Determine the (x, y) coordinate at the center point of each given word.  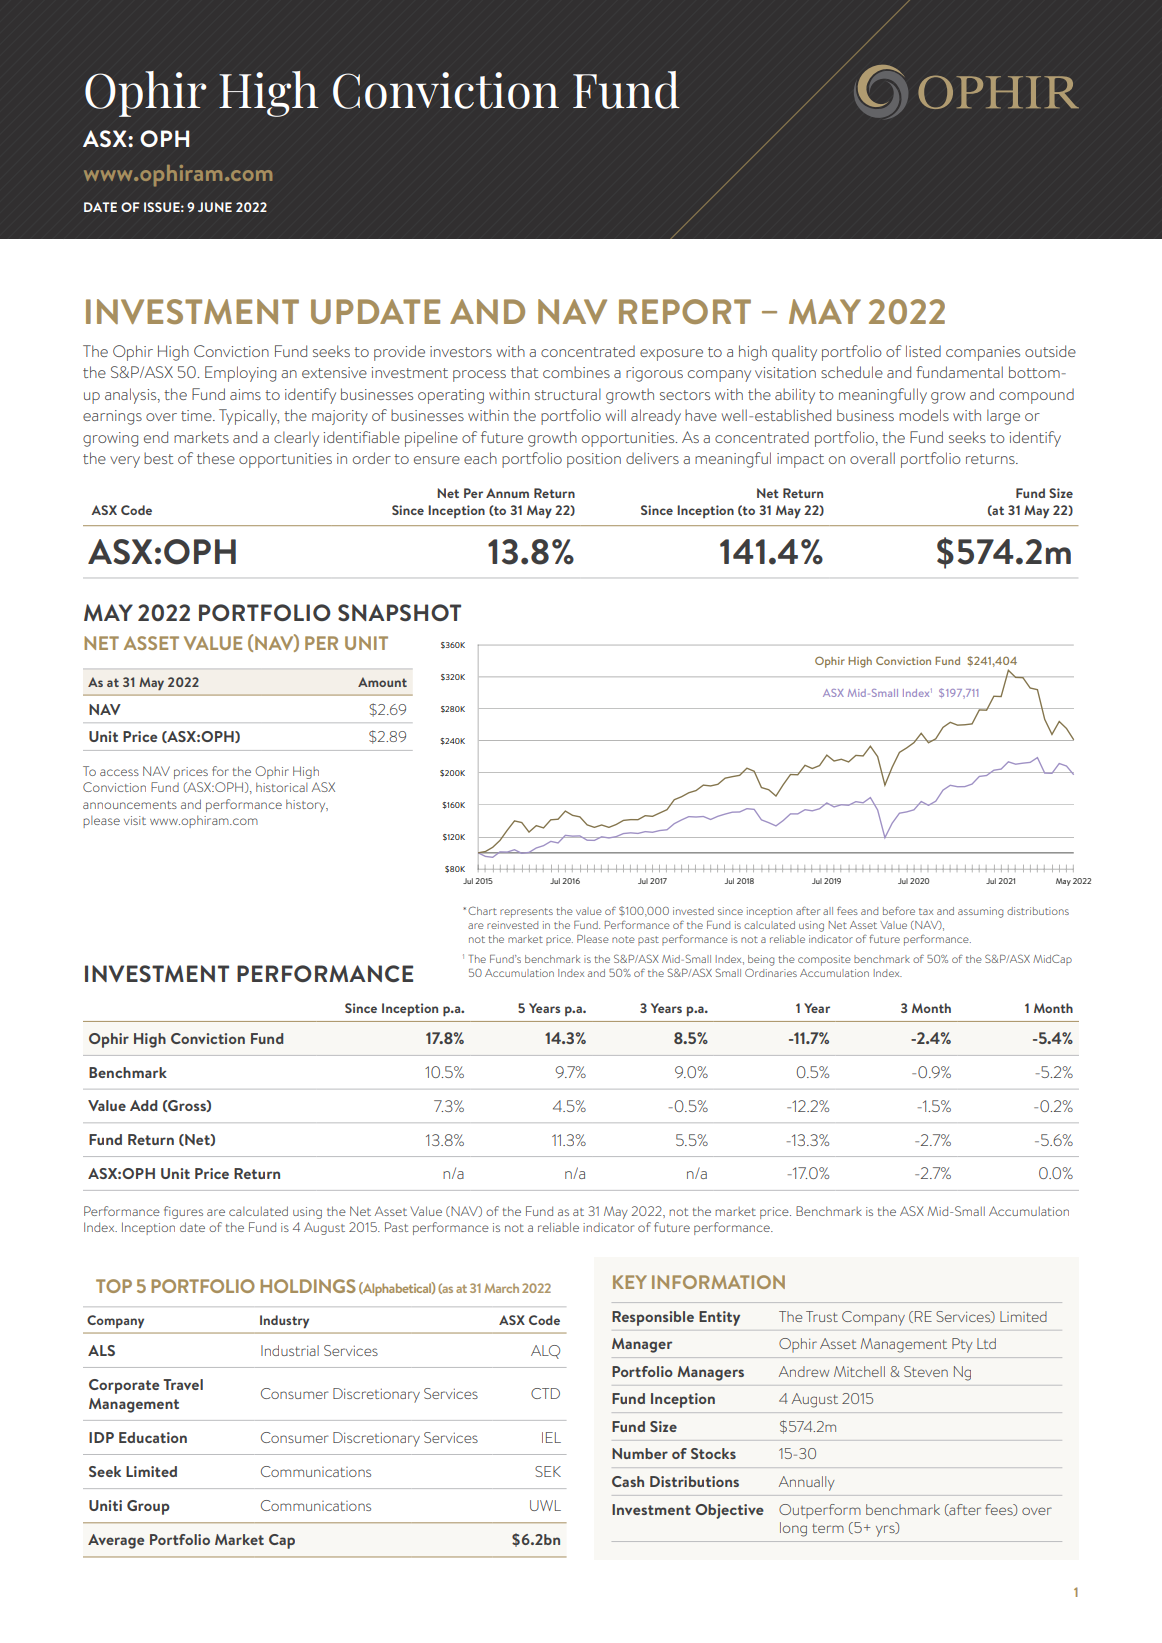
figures (183, 1212)
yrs (886, 1531)
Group (148, 1507)
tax (926, 911)
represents (526, 913)
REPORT (685, 311)
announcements (130, 805)
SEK (548, 1471)
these (216, 458)
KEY (630, 1282)
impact (800, 460)
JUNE (215, 207)
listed (923, 351)
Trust (822, 1316)
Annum (507, 493)
